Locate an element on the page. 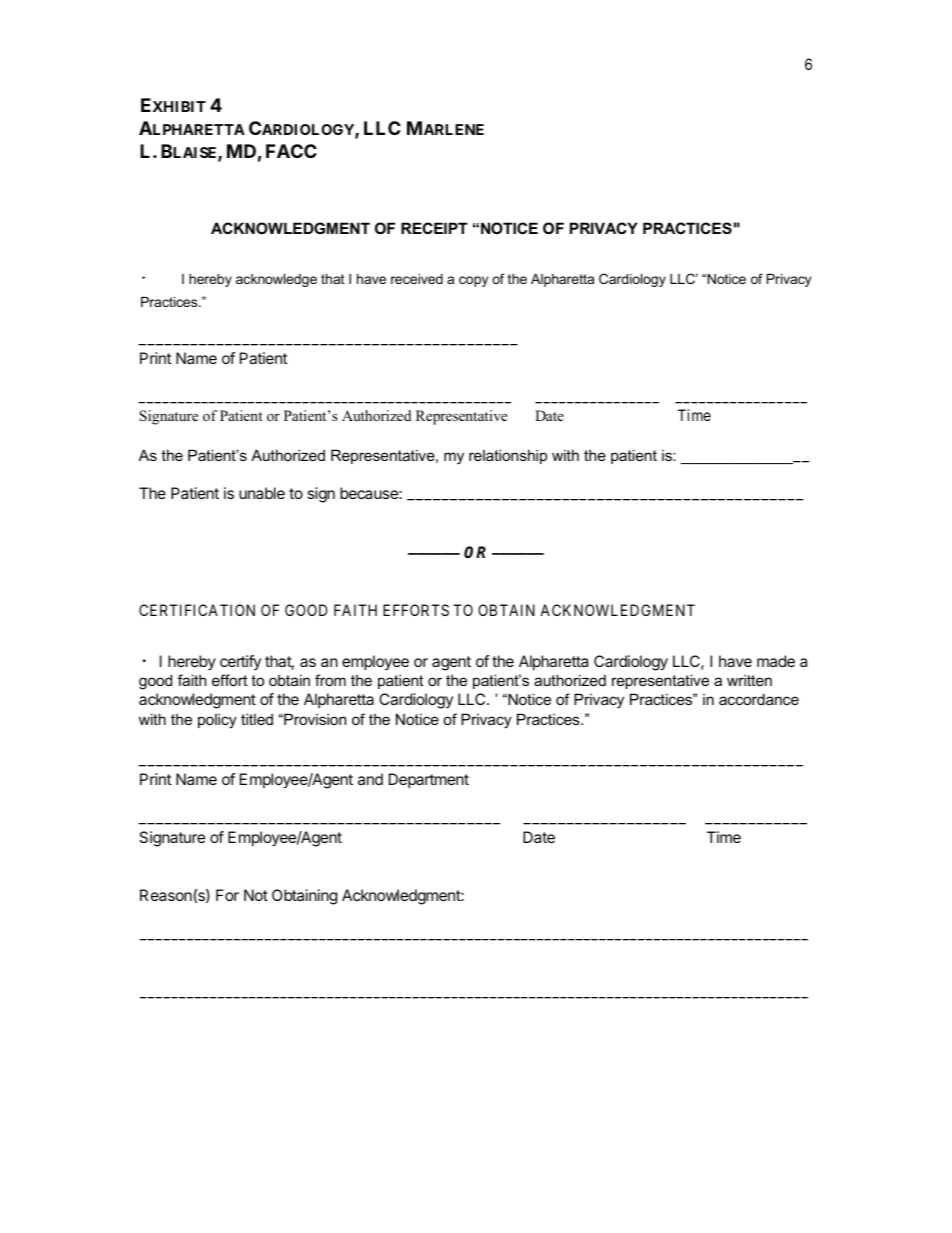  titled is located at coordinates (257, 719).
